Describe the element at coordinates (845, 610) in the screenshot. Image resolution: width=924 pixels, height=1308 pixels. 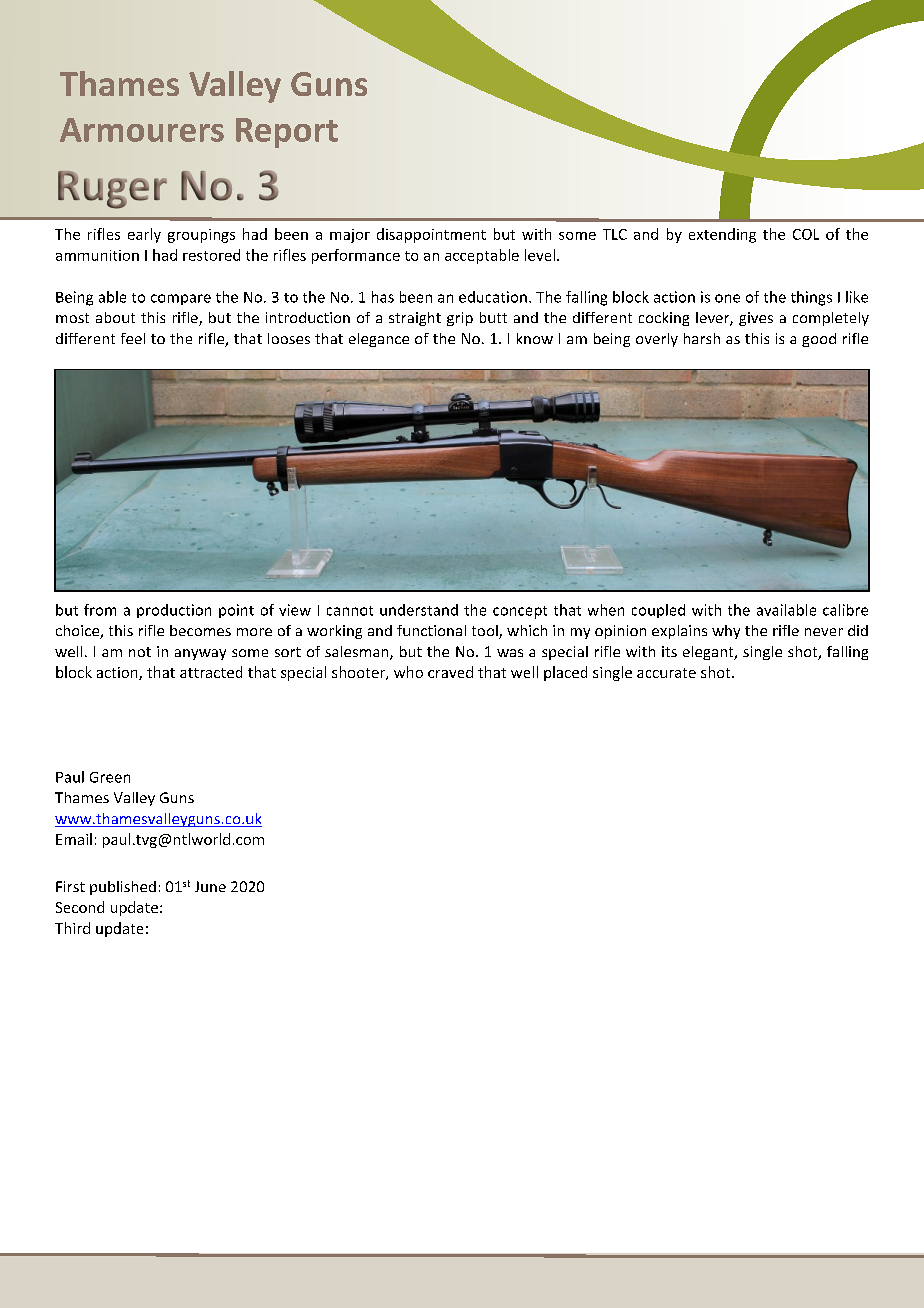
I see `calibre` at that location.
